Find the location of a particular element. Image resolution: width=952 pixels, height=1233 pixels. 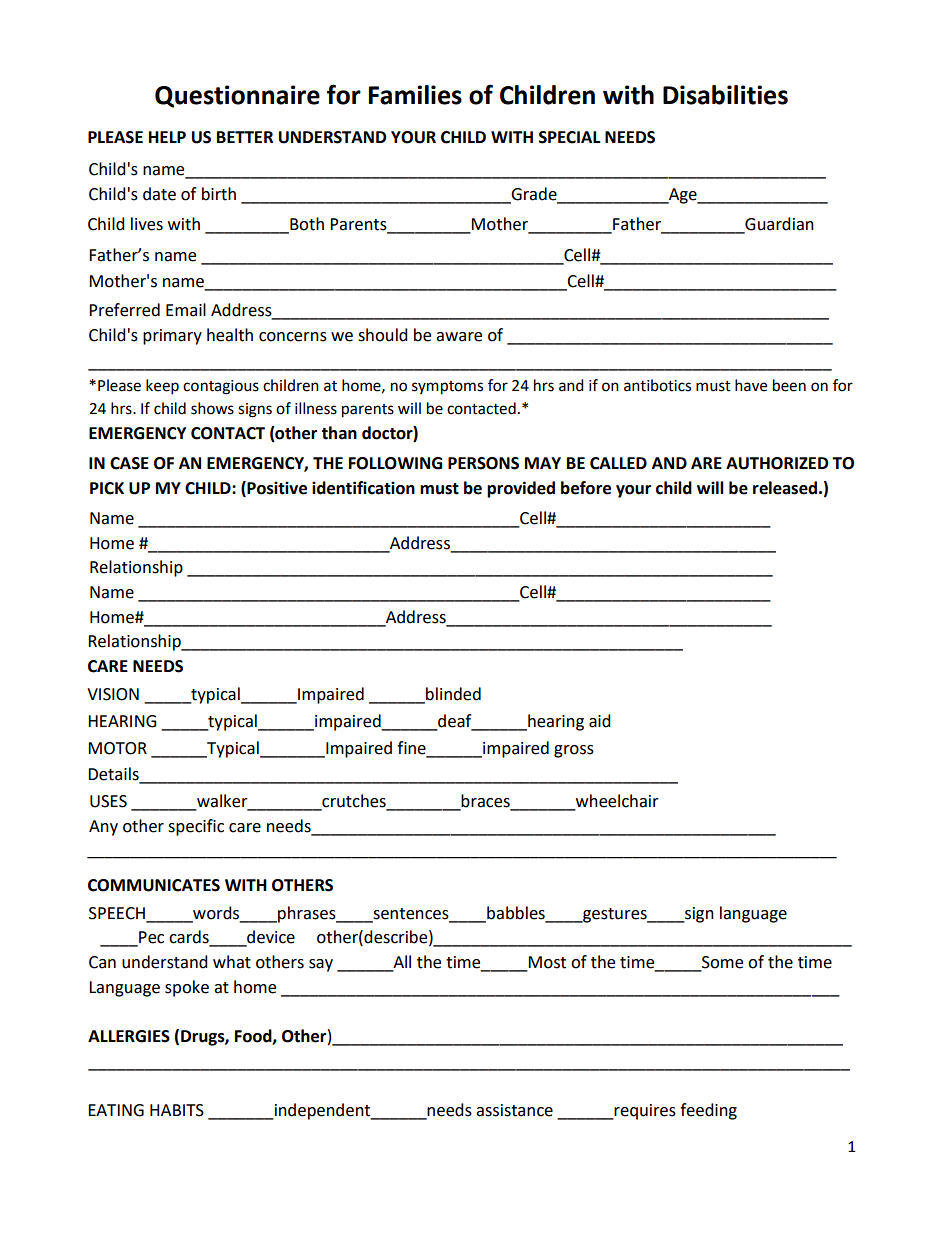

HABITS is located at coordinates (177, 1110).
